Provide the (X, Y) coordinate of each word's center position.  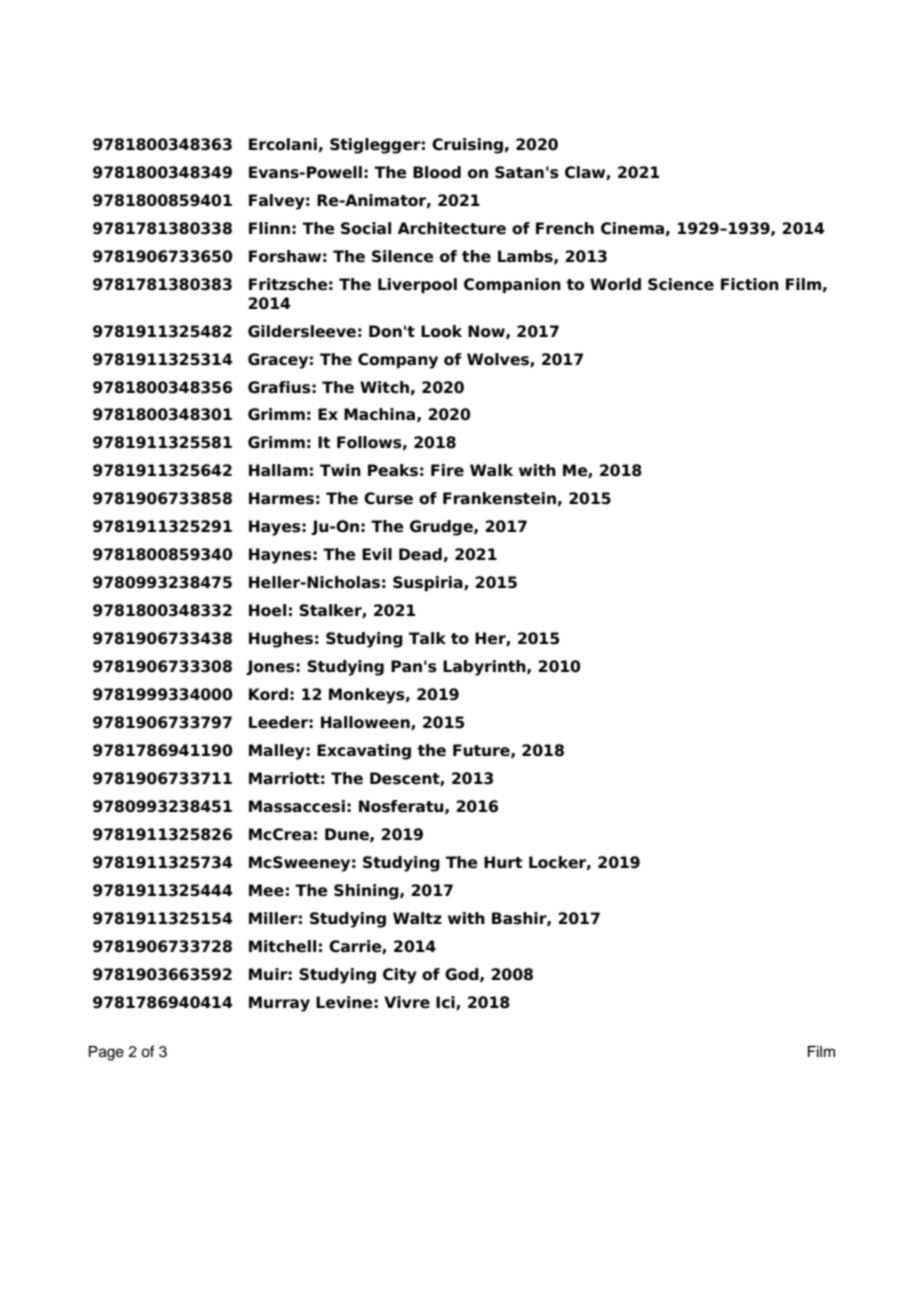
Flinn (269, 228)
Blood (437, 172)
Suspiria (429, 583)
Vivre (407, 1002)
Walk (491, 470)
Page (106, 1053)
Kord (268, 694)
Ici (446, 1003)
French (565, 228)
